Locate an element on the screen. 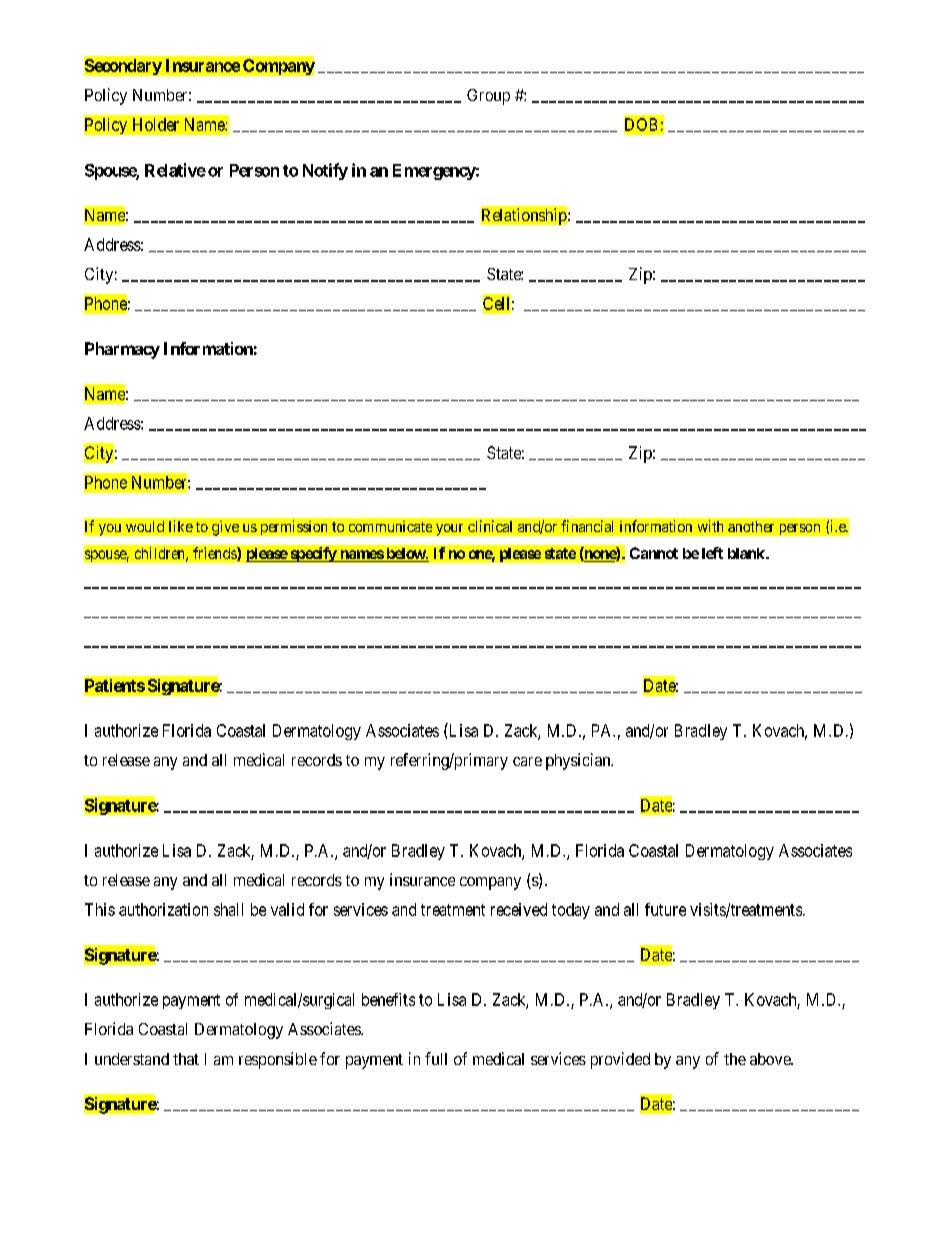 This screenshot has height=1233, width=952. friends is located at coordinates (215, 554).
